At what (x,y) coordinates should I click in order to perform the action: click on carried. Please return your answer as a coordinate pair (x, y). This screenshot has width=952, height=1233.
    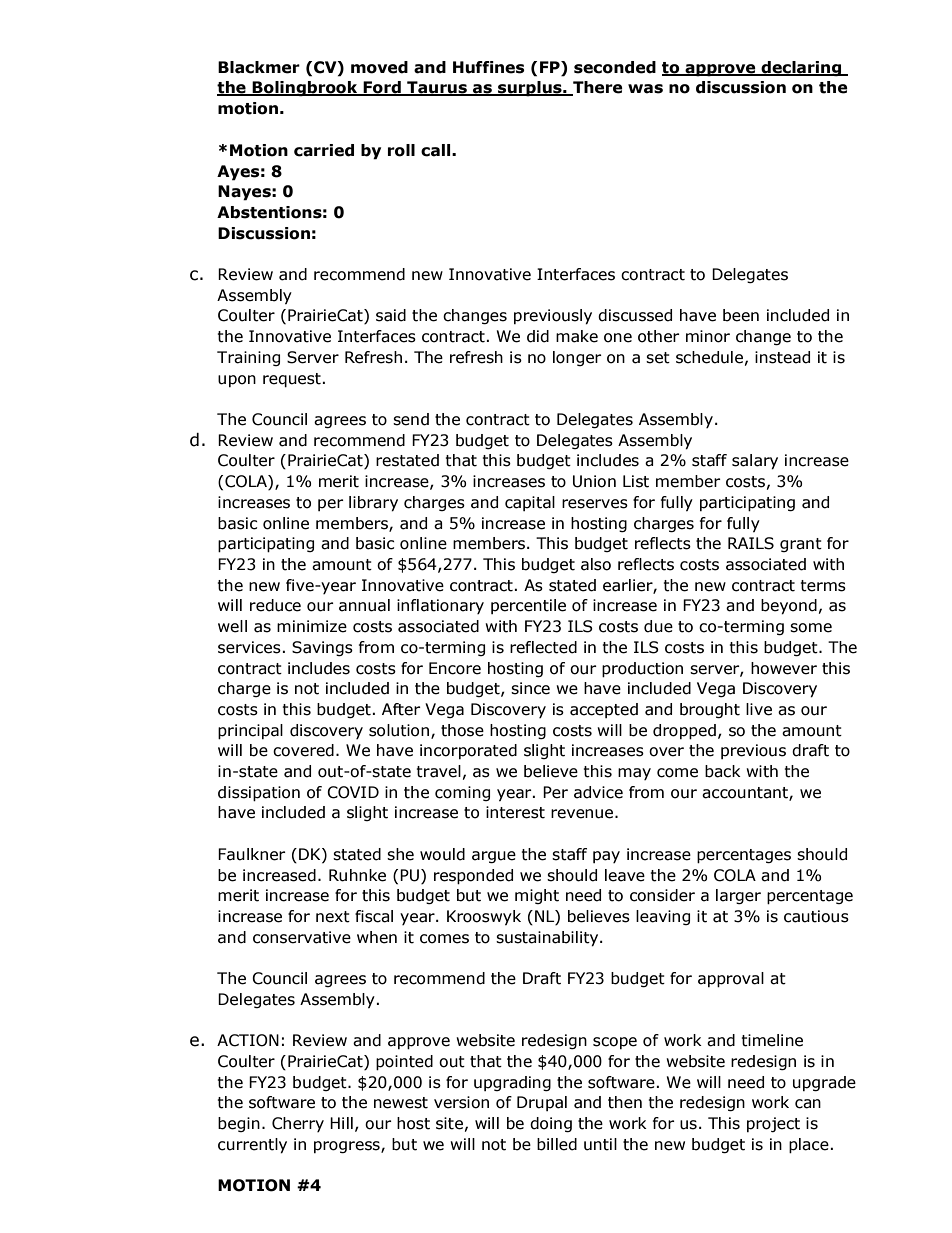
    Looking at the image, I should click on (324, 150).
